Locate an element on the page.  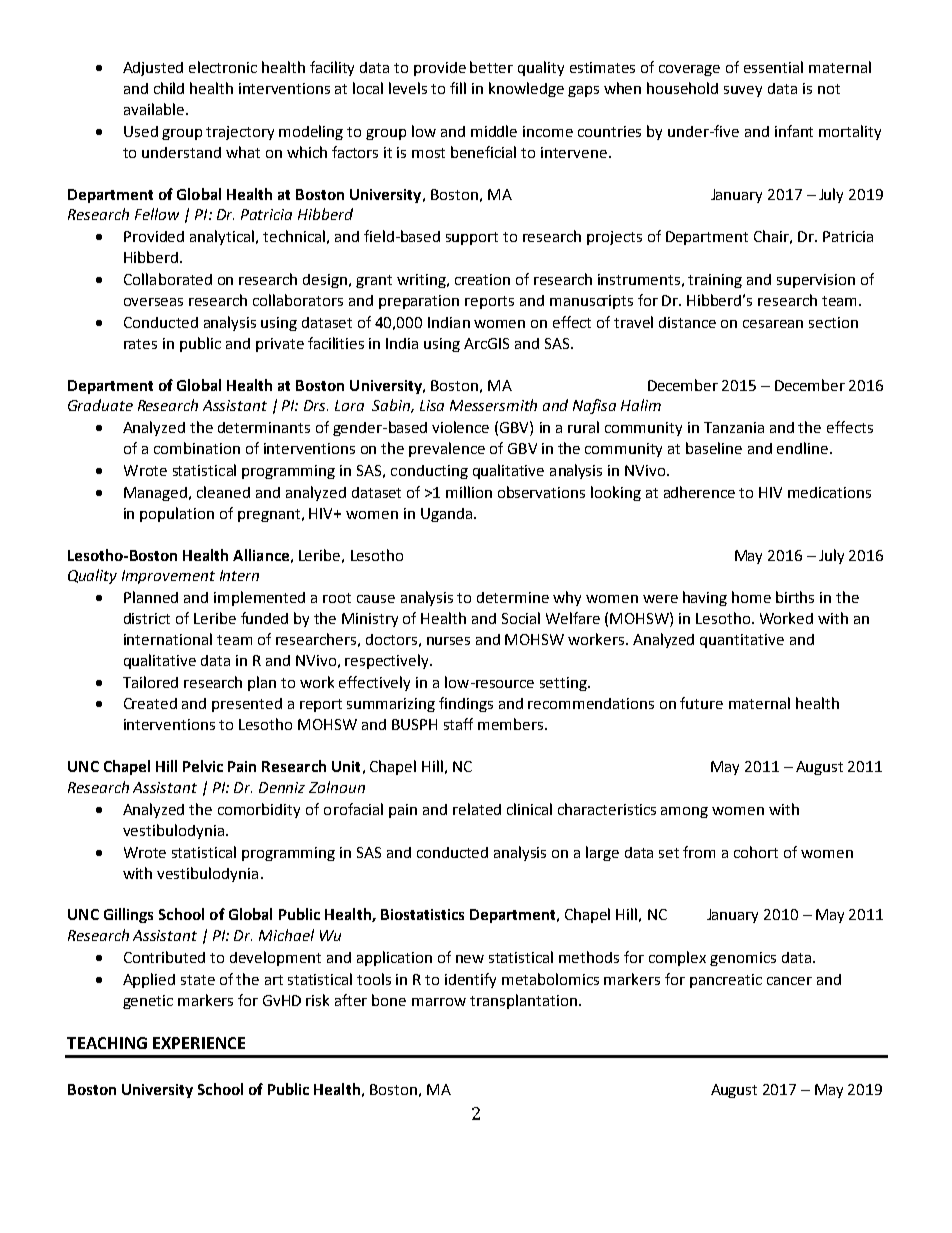
Created is located at coordinates (150, 703).
